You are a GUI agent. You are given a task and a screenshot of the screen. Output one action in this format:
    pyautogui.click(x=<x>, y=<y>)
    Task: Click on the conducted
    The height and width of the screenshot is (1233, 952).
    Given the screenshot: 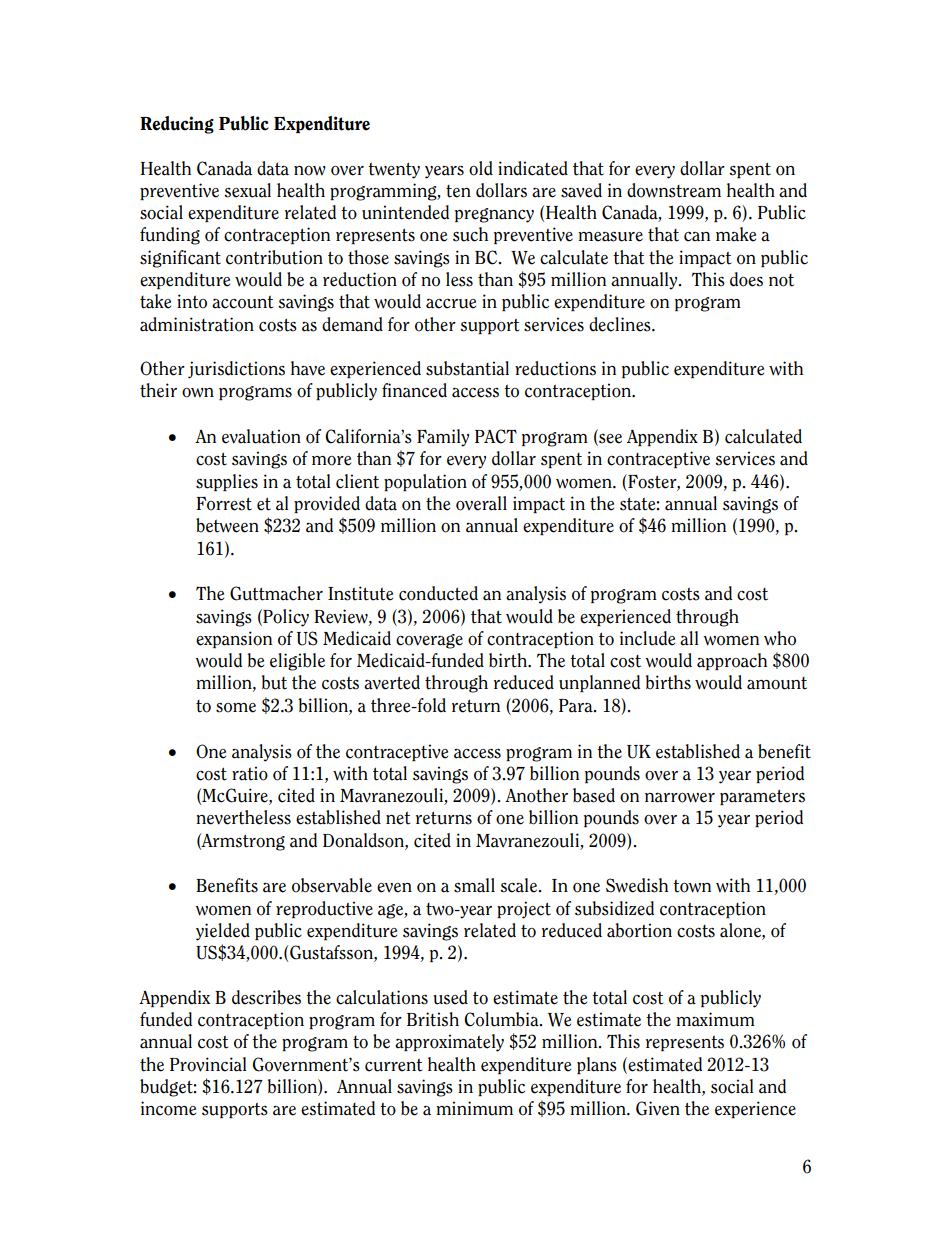 What is the action you would take?
    pyautogui.click(x=438, y=593)
